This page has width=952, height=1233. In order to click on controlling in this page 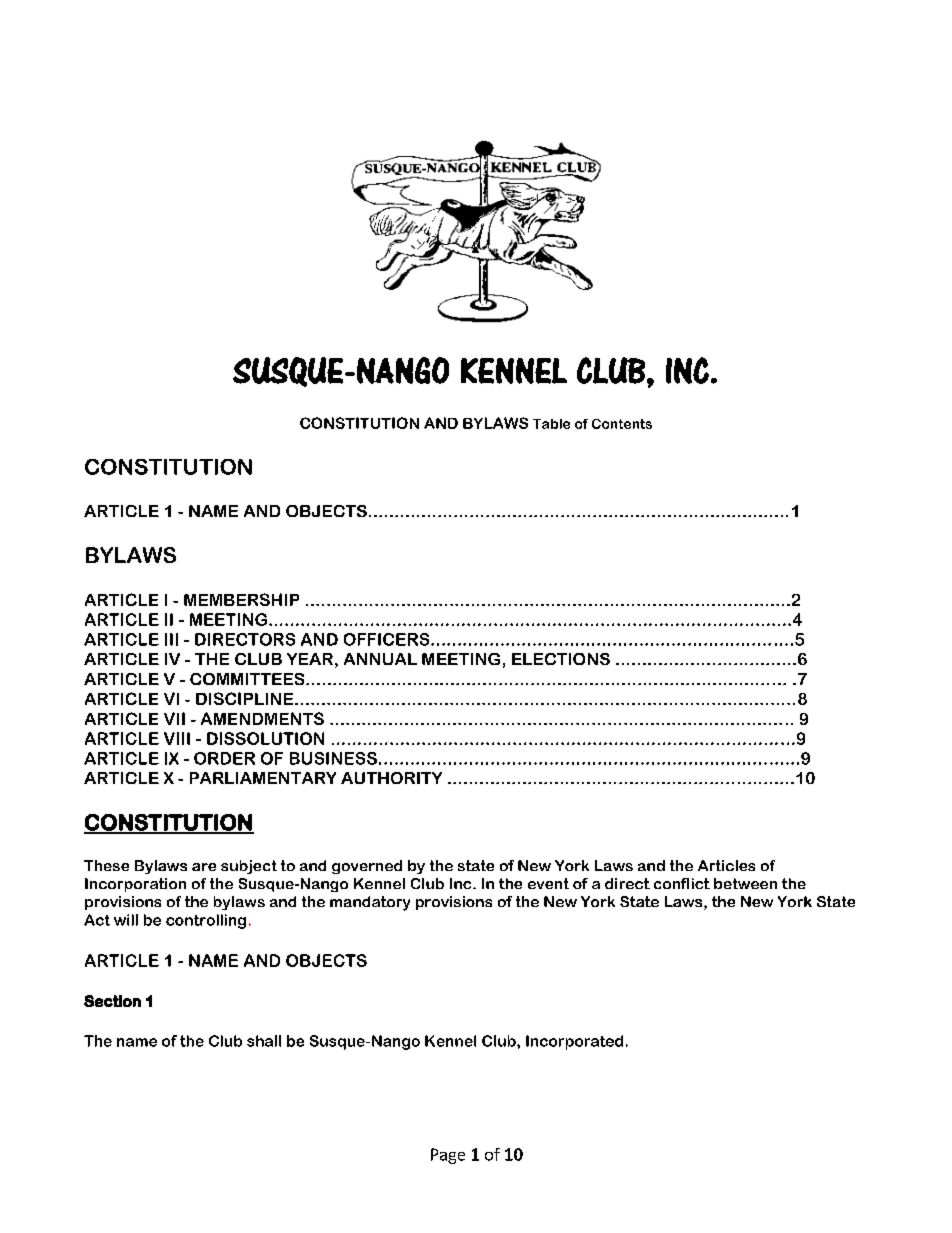, I will do `click(206, 921)`.
